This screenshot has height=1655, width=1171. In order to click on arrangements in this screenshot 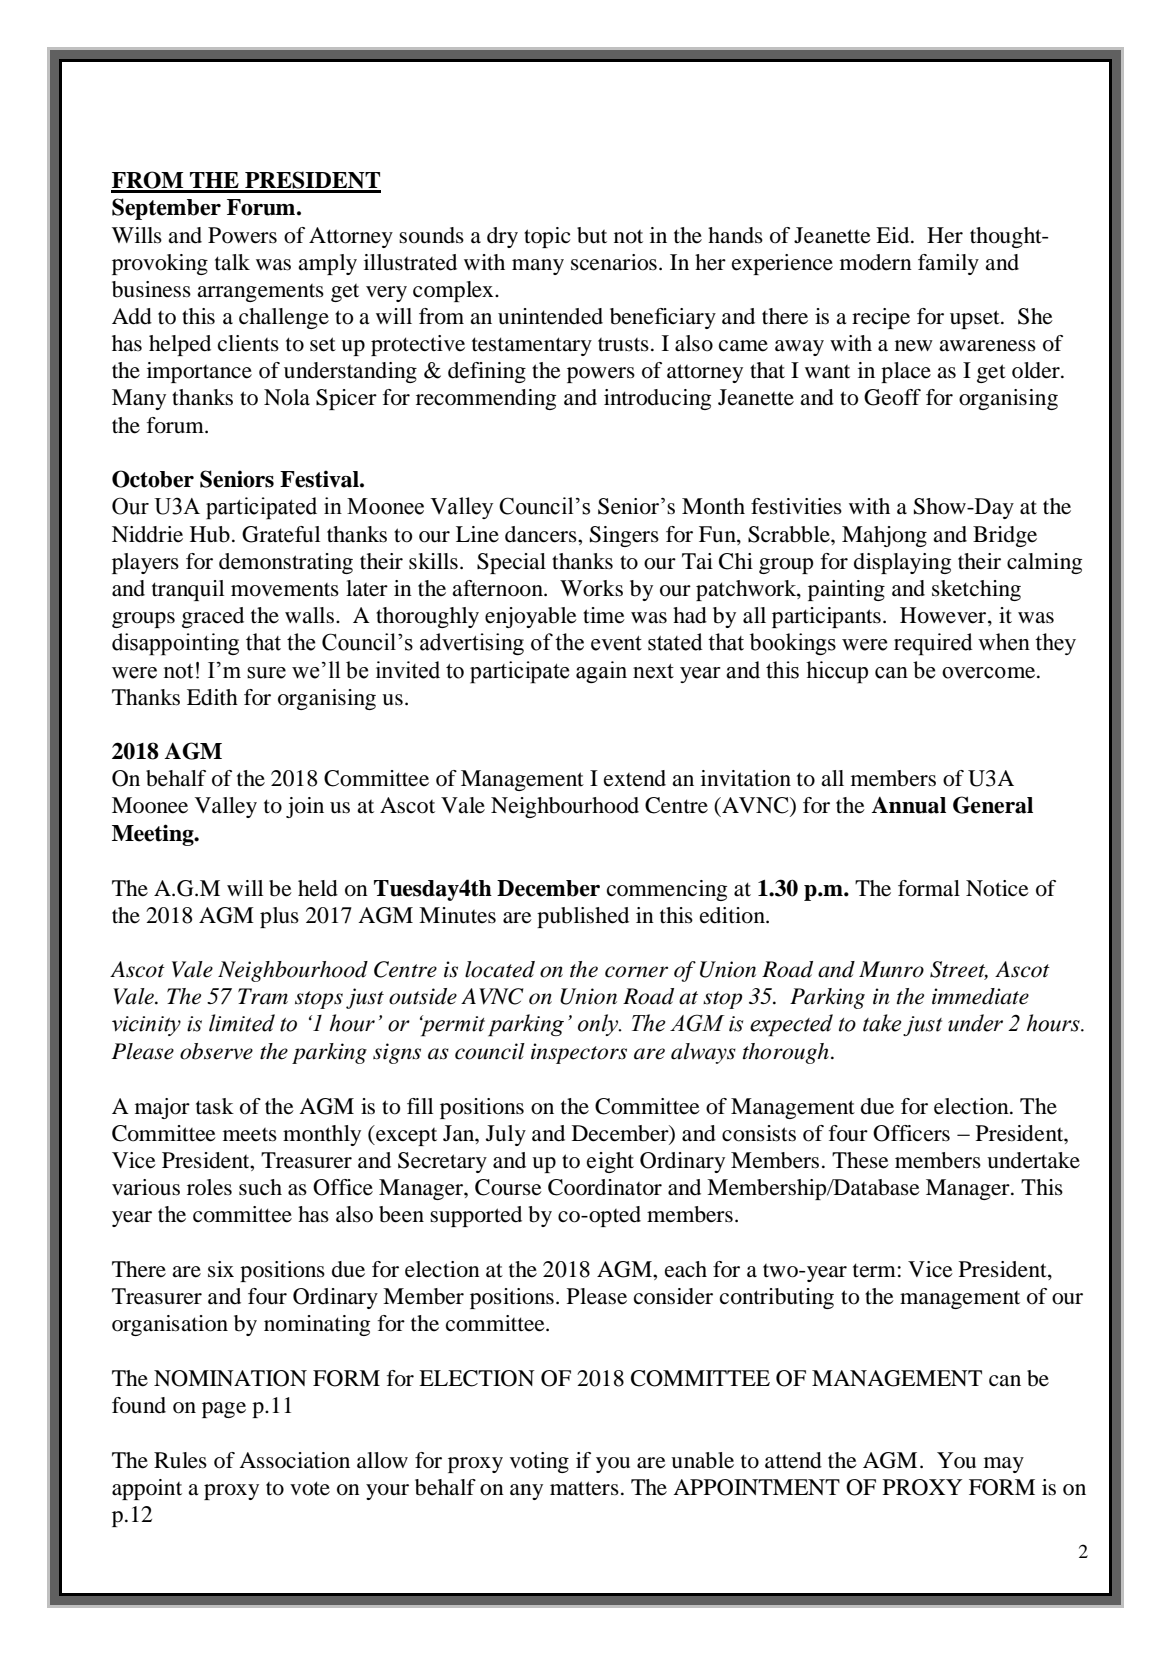, I will do `click(260, 293)`.
